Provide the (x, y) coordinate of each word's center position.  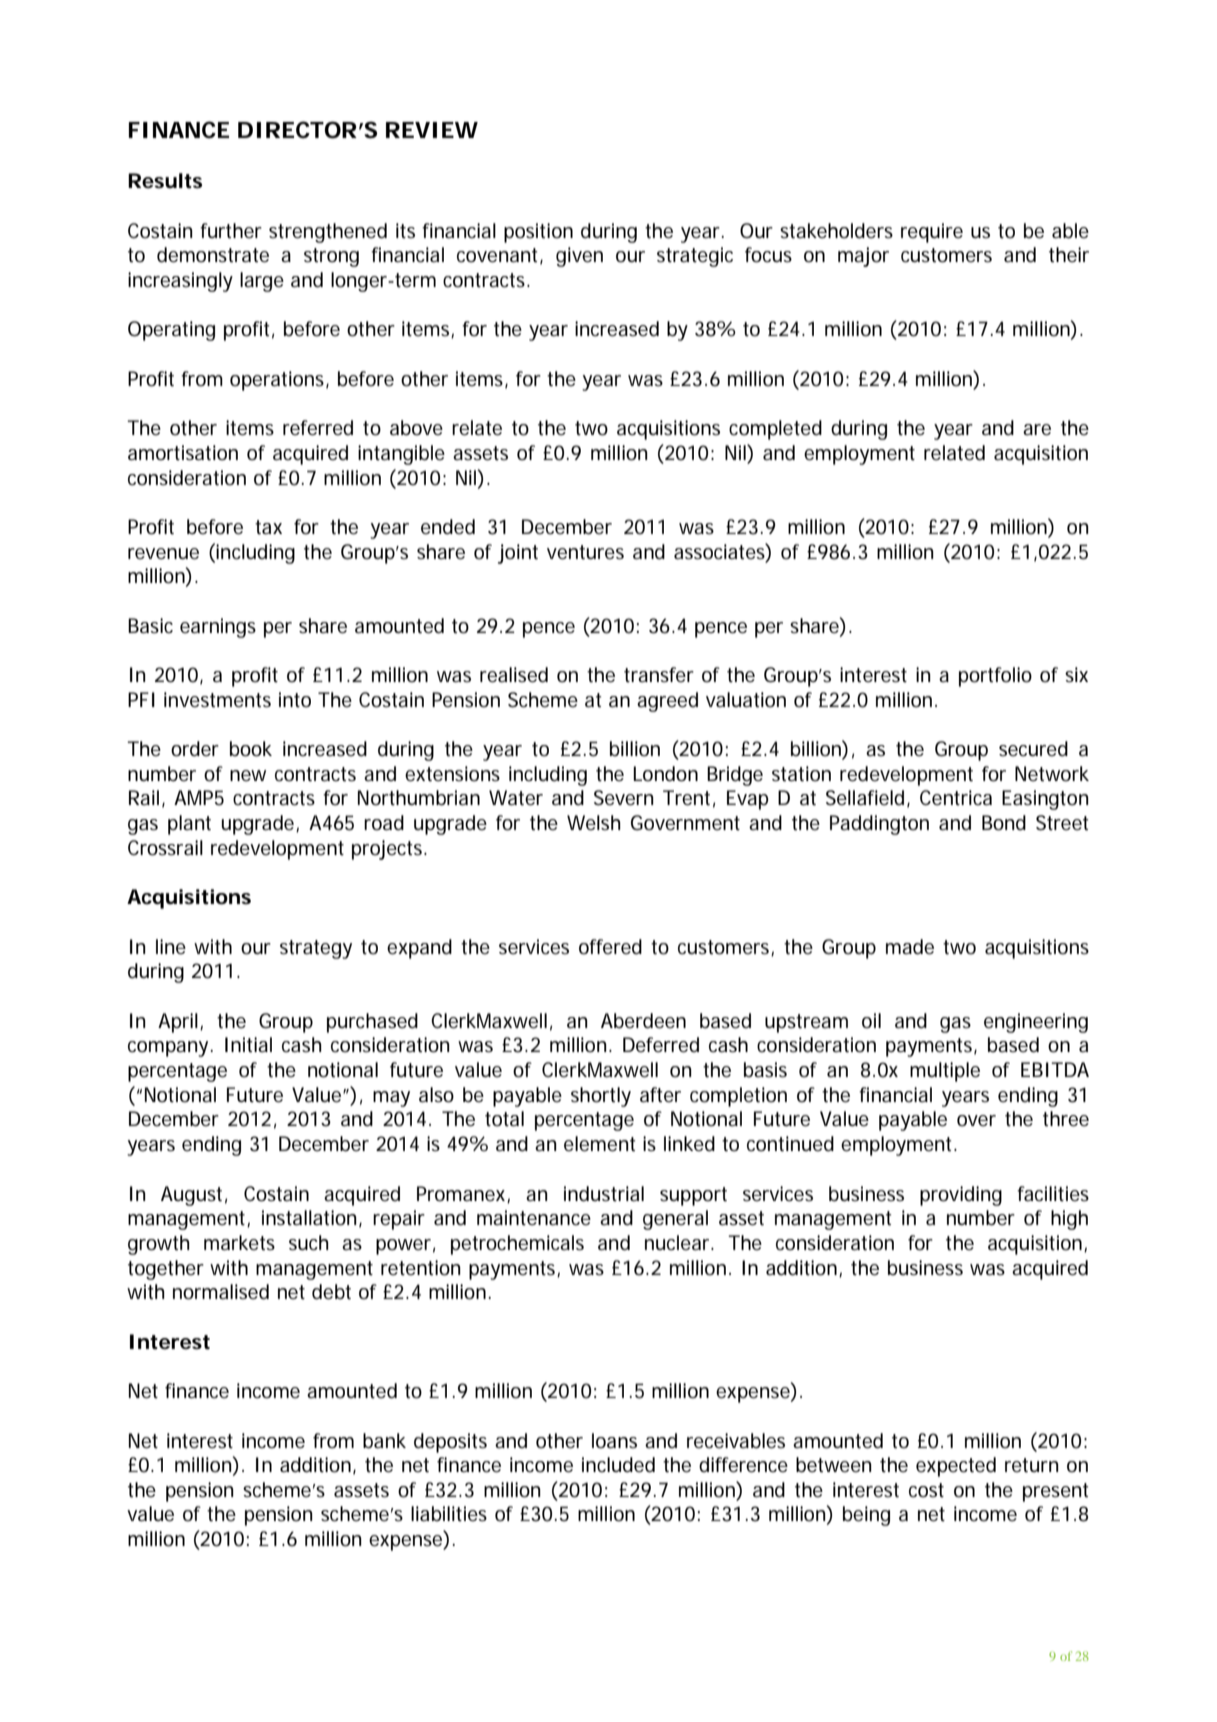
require (932, 233)
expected (956, 1467)
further (231, 231)
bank (384, 1441)
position (538, 233)
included (618, 1465)
